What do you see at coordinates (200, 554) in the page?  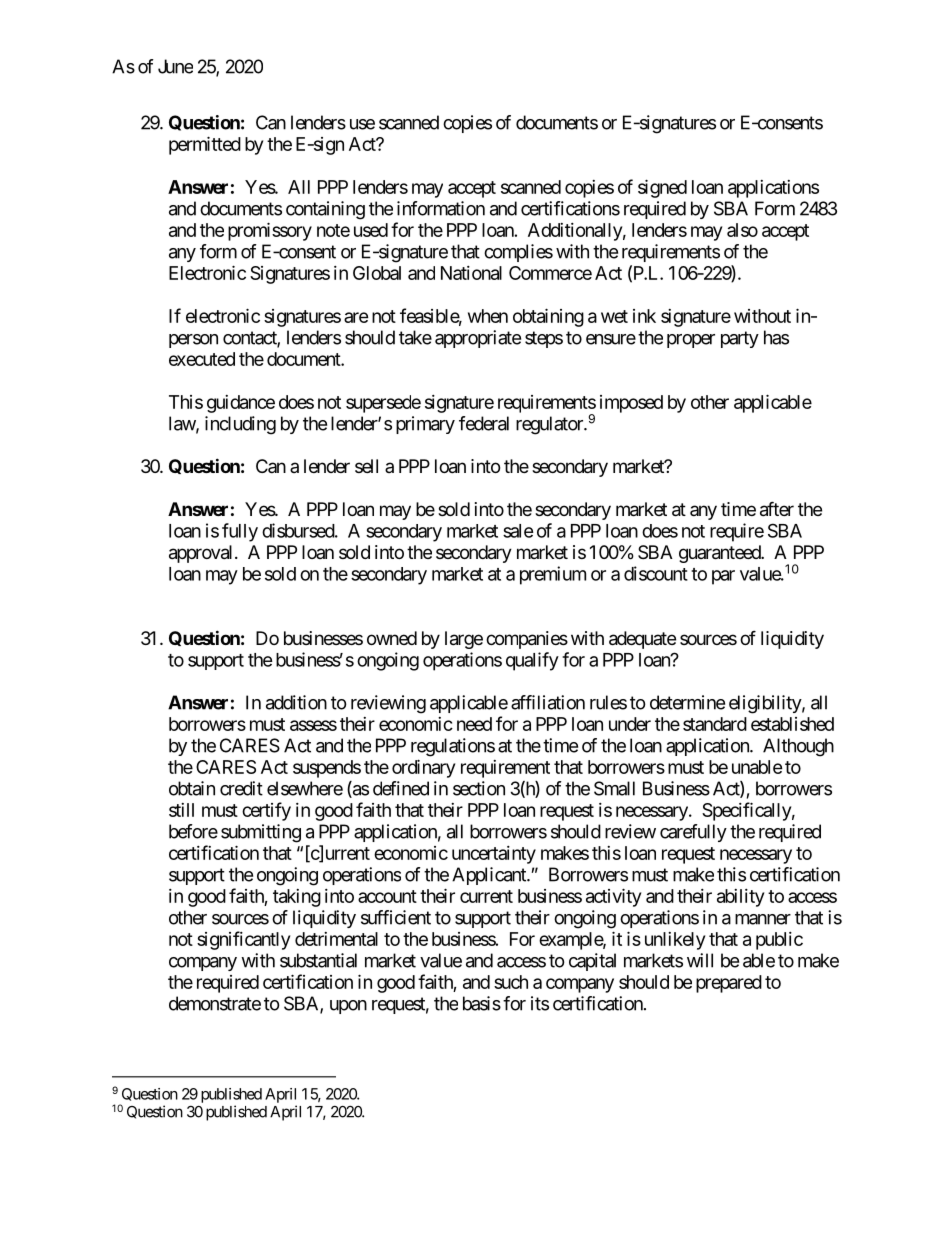 I see `approval` at bounding box center [200, 554].
